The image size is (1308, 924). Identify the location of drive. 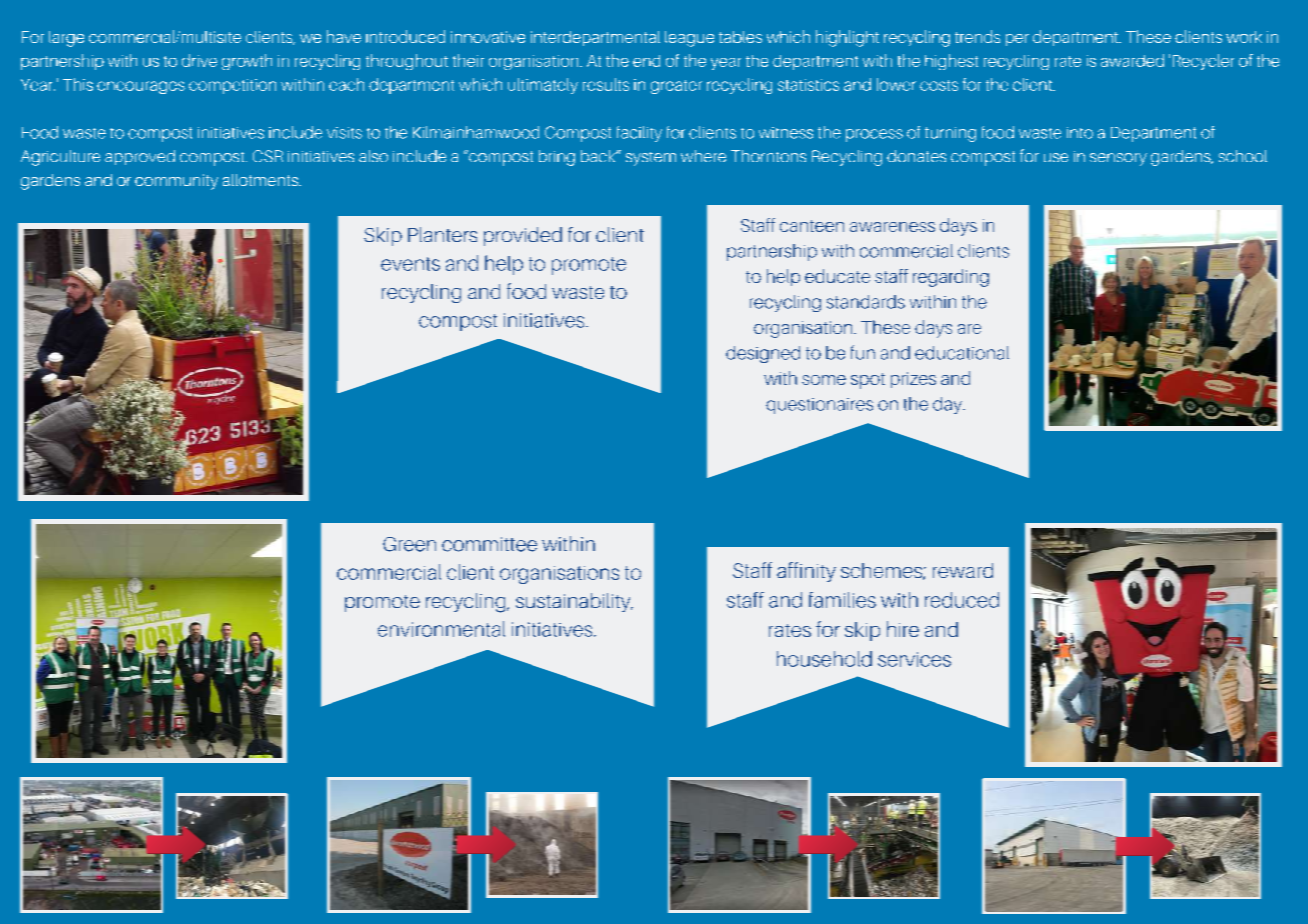
(199, 60).
